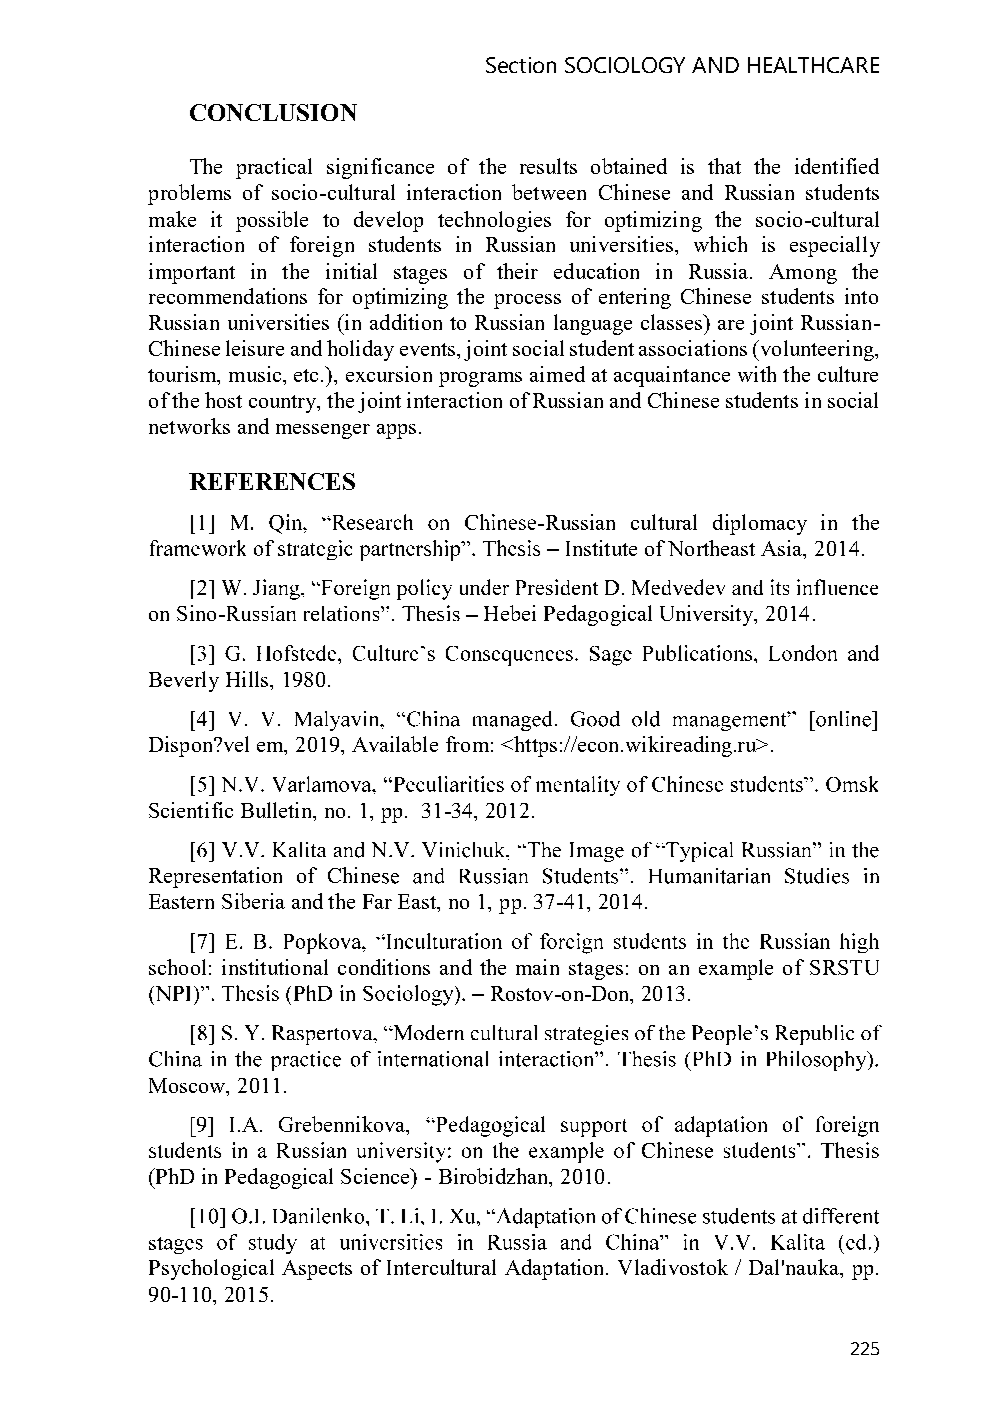  What do you see at coordinates (191, 810) in the screenshot?
I see `Scientific` at bounding box center [191, 810].
